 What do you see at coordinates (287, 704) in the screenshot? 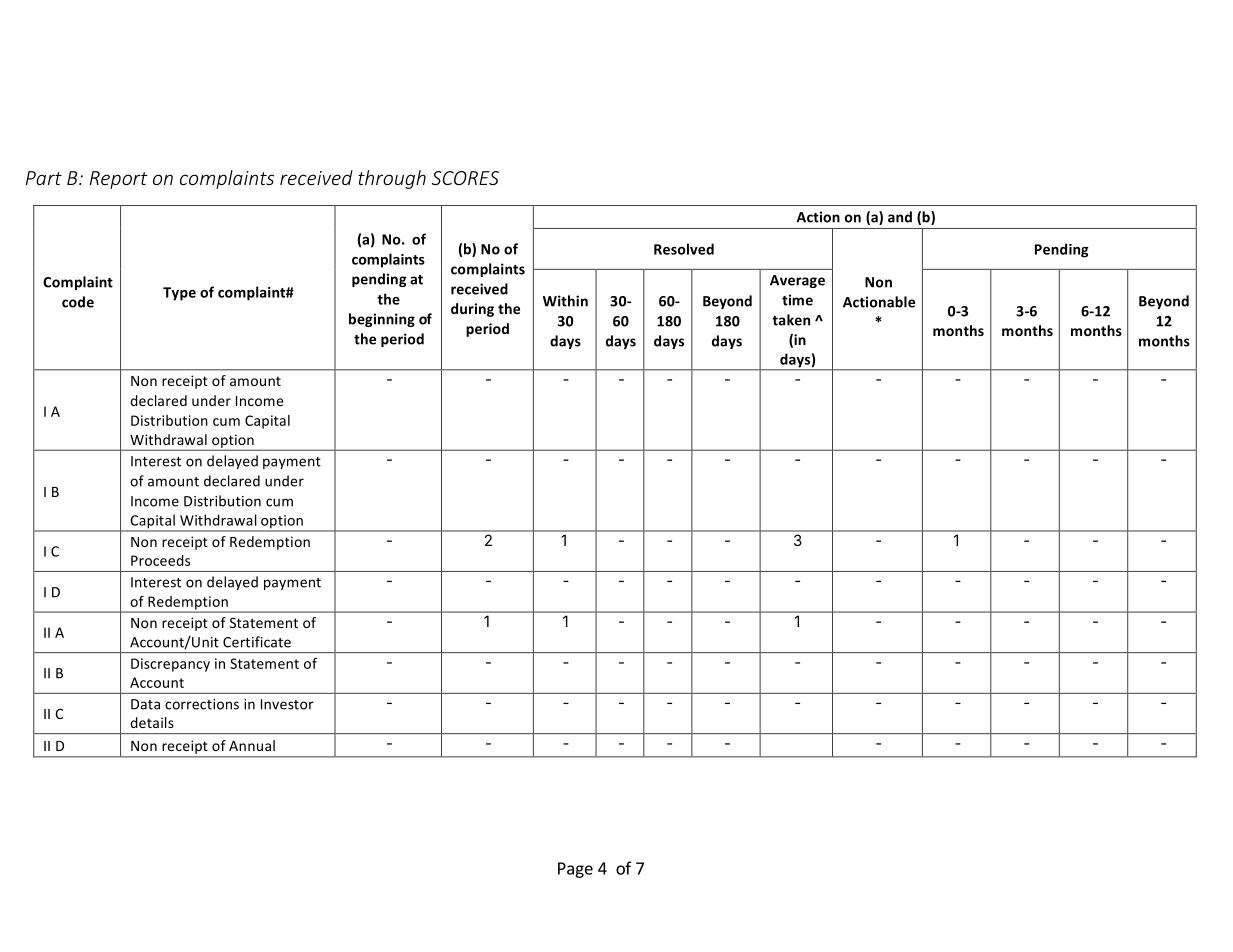
I see `Investor` at bounding box center [287, 704].
